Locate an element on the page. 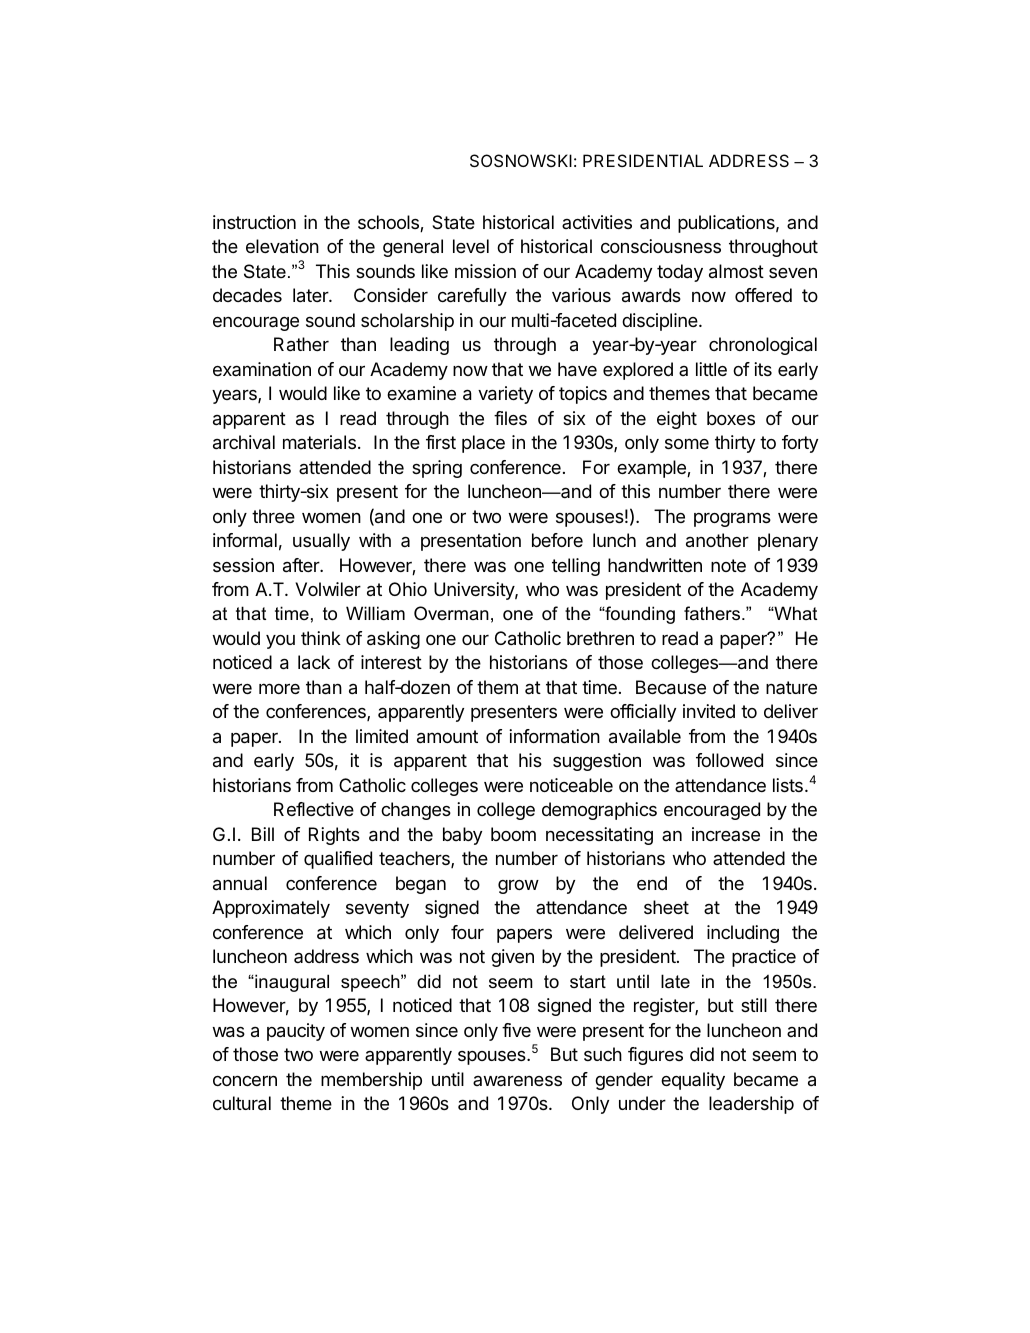 The width and height of the document is (1030, 1333). almost is located at coordinates (736, 271).
